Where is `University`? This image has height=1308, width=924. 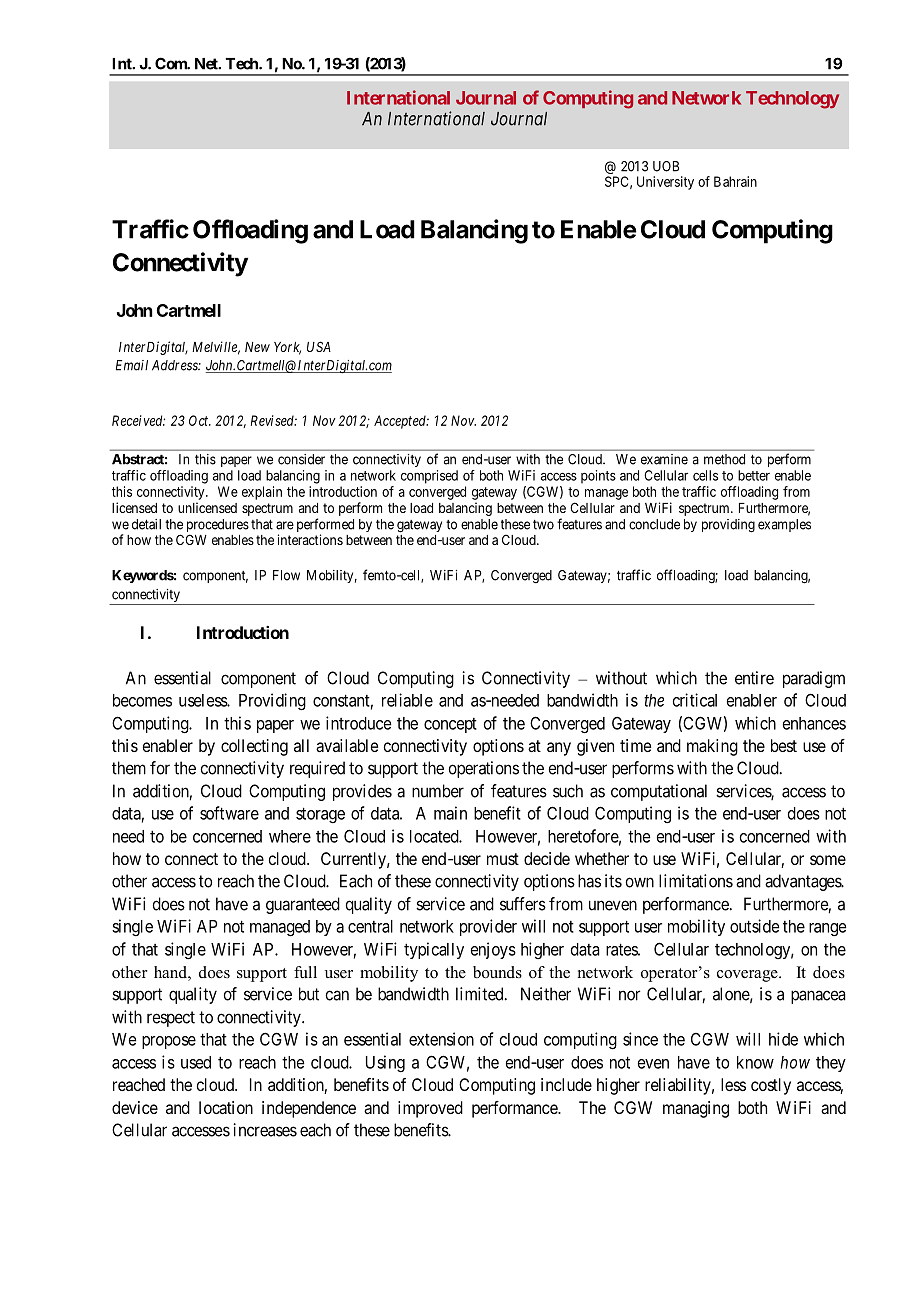
University is located at coordinates (665, 183).
